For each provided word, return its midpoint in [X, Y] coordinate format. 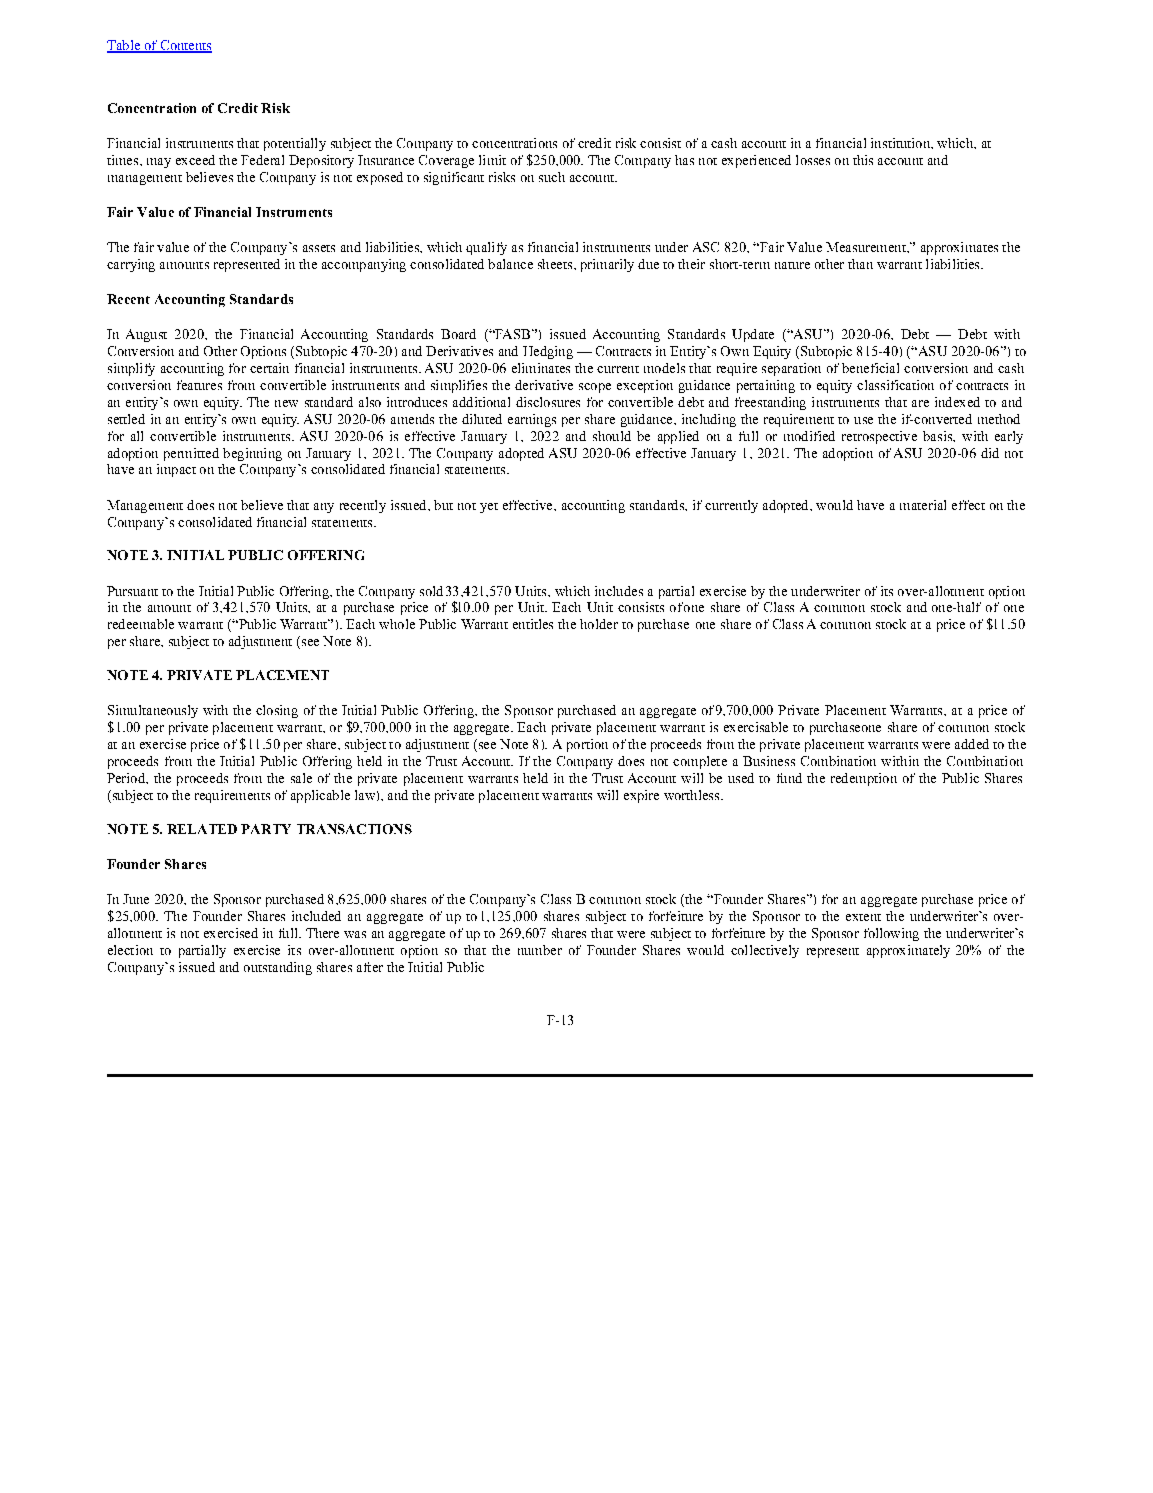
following [891, 934]
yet [489, 508]
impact [176, 470]
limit [492, 160]
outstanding [278, 968]
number [540, 950]
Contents [185, 46]
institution [901, 143]
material [923, 505]
